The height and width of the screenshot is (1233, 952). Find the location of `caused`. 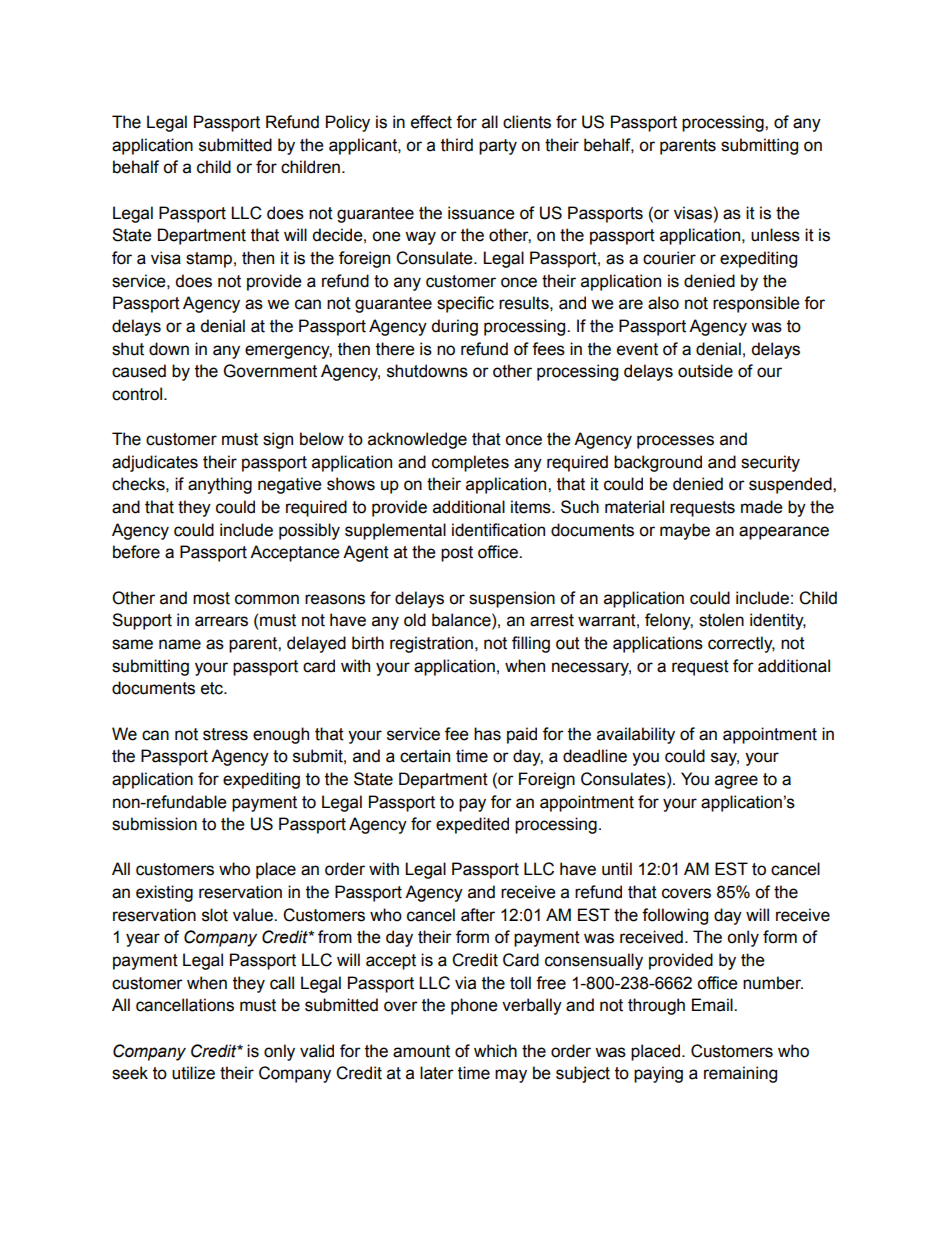

caused is located at coordinates (139, 371).
